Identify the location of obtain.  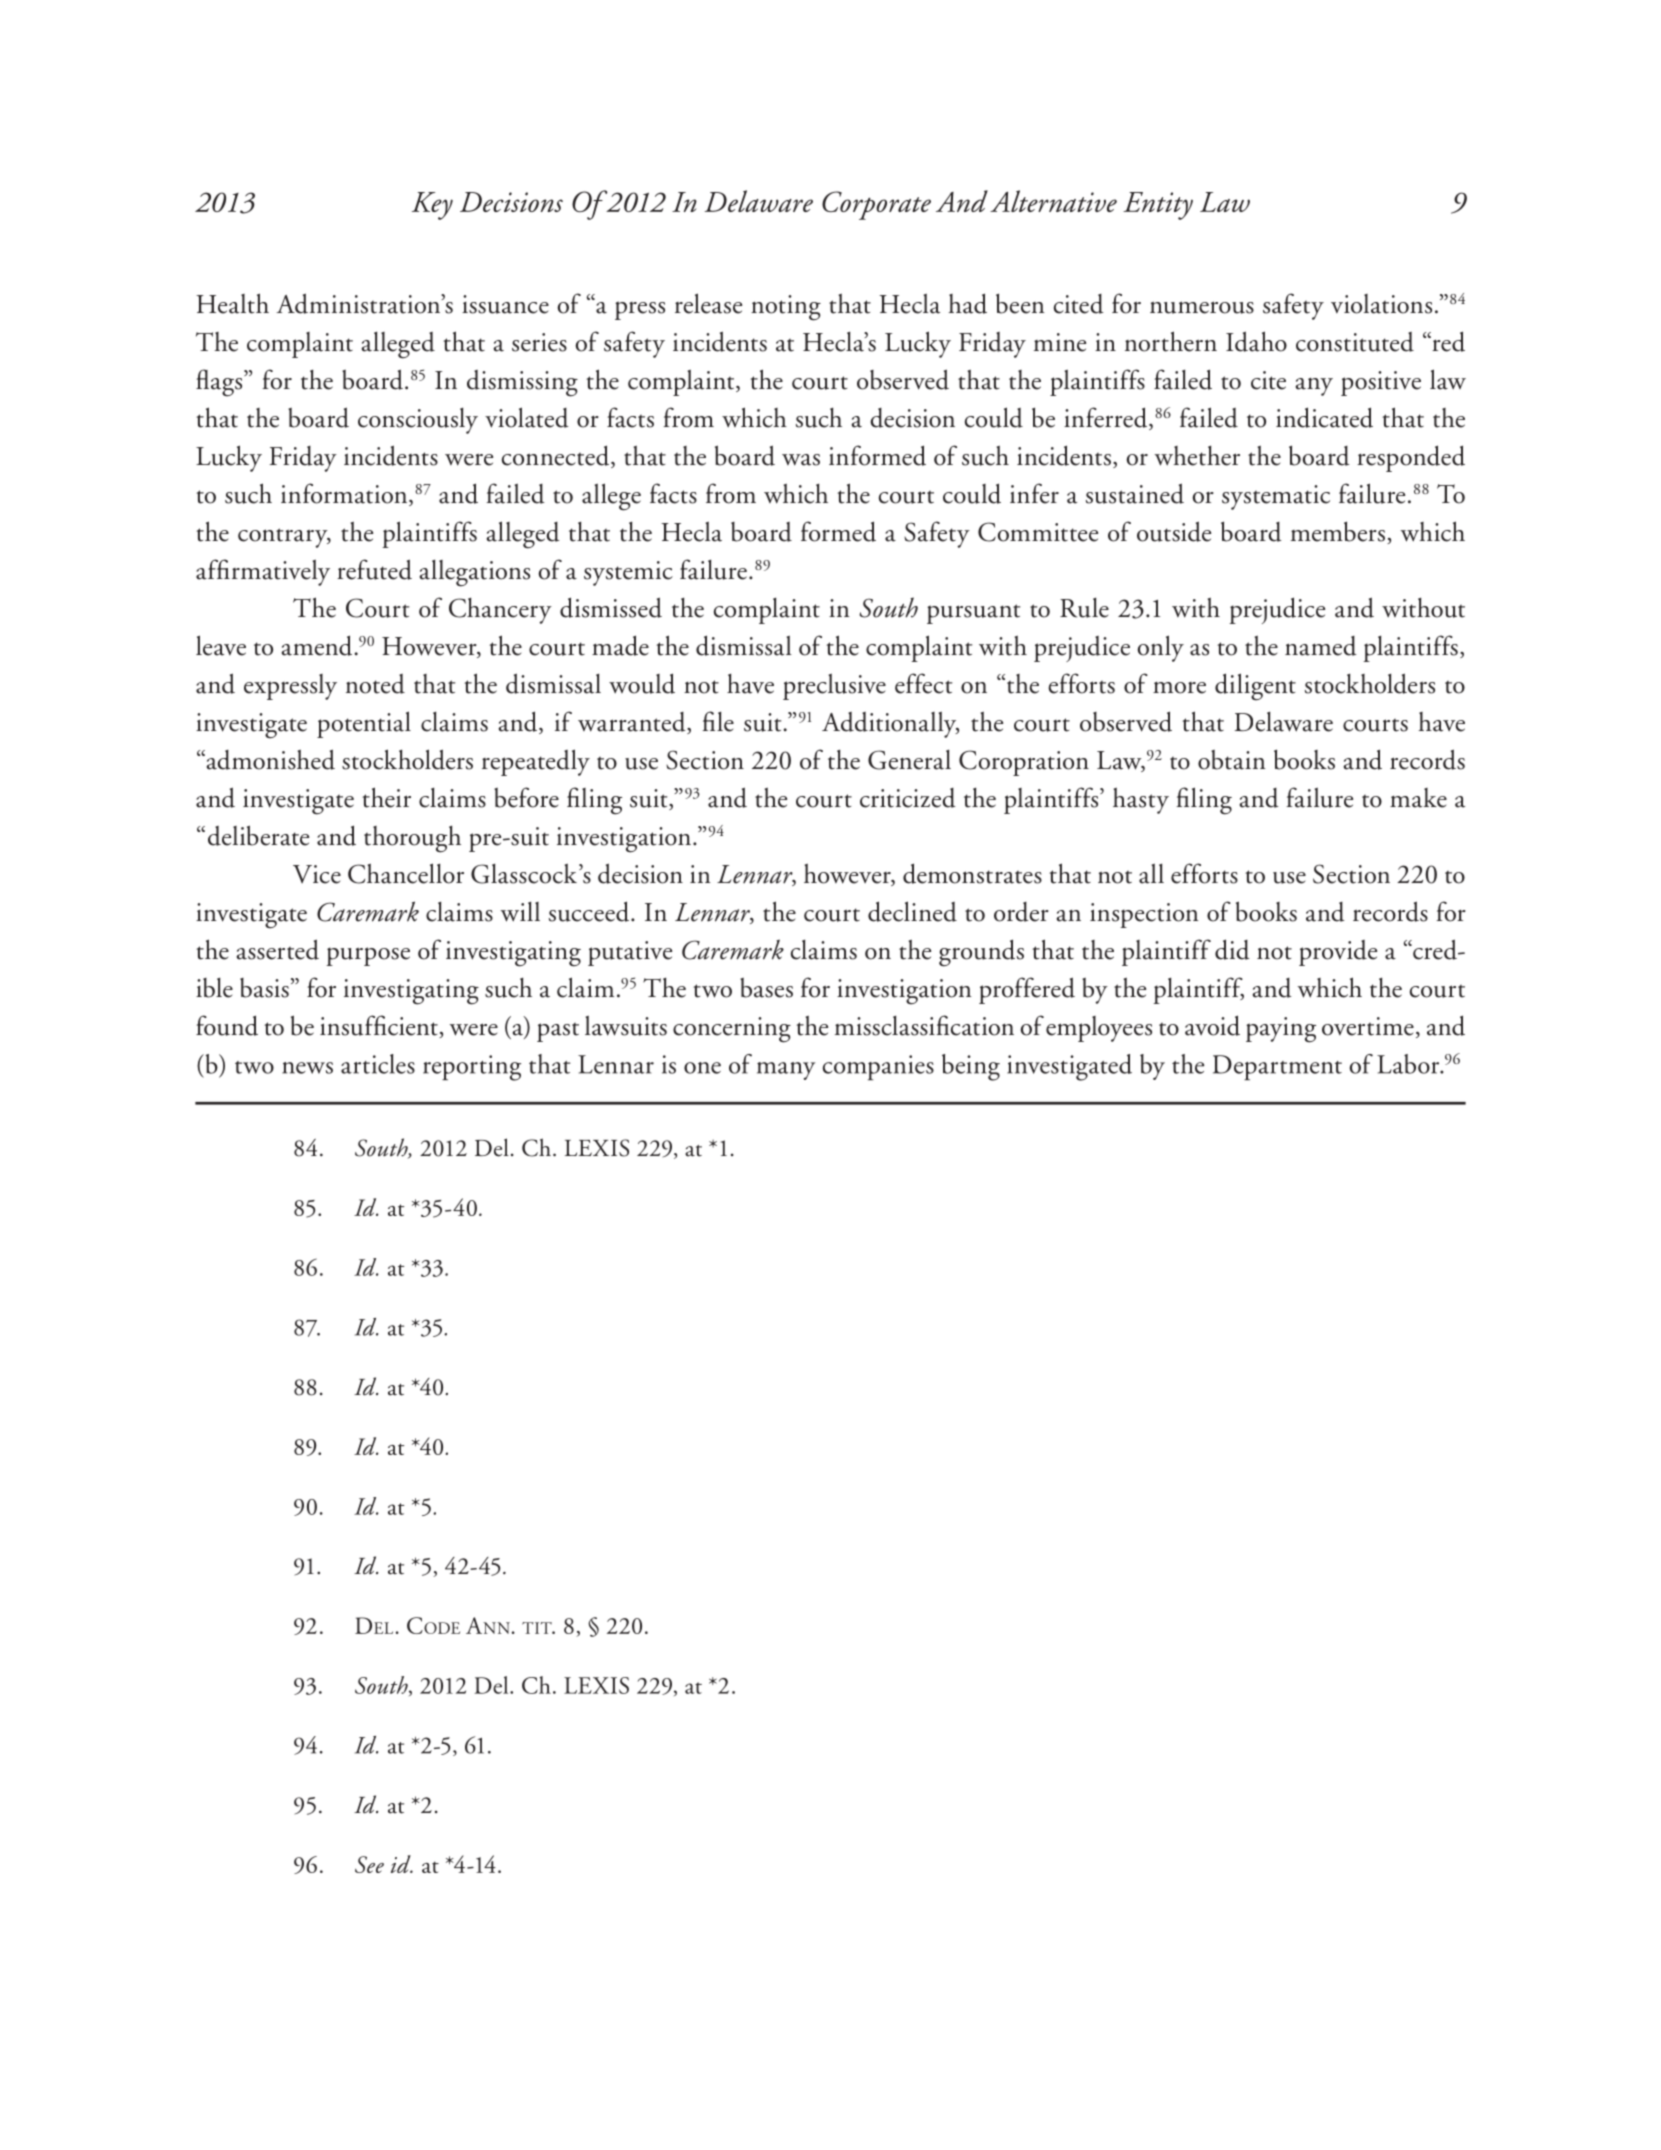
(1232, 760).
